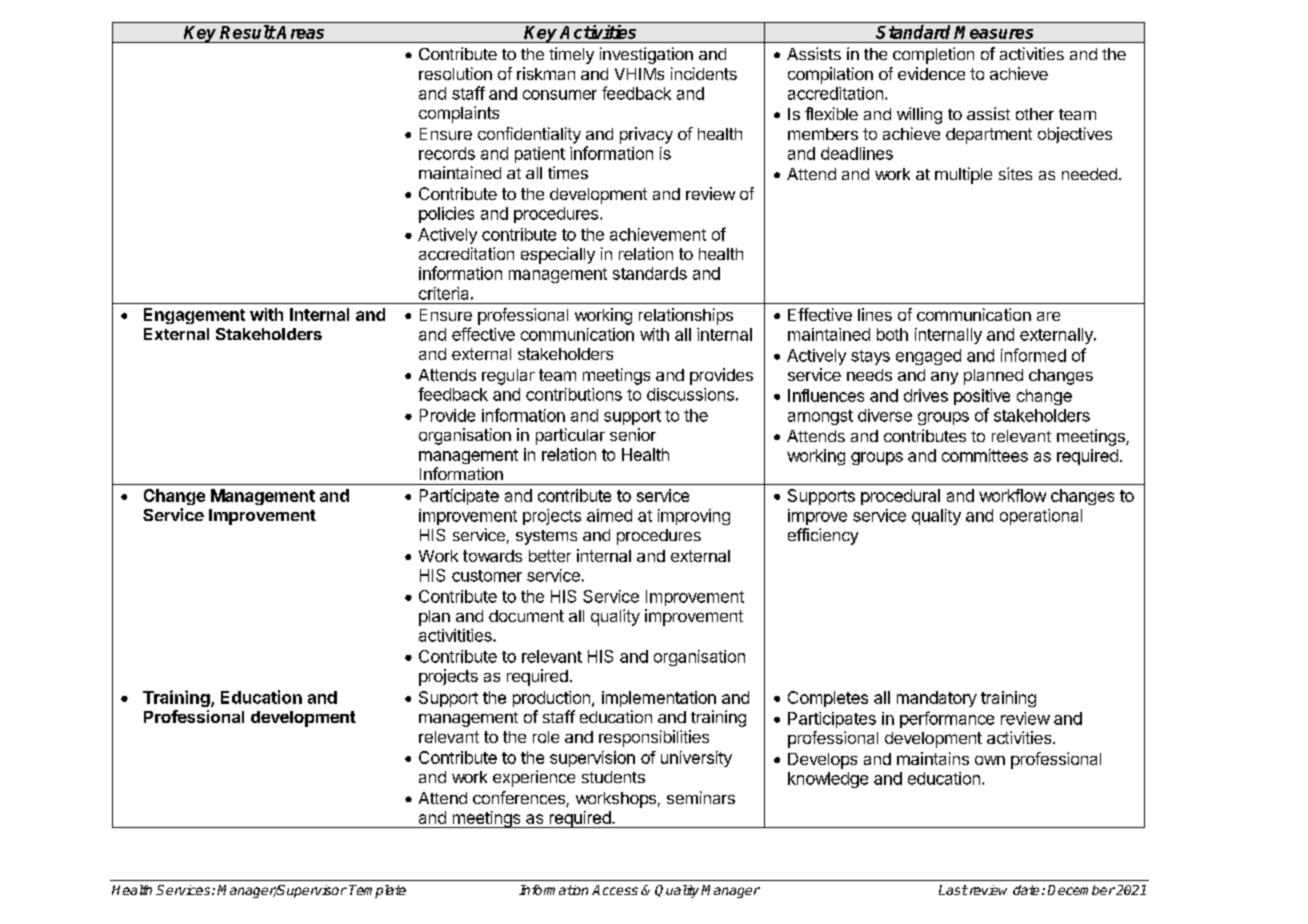 This image has height=924, width=1308. Describe the element at coordinates (931, 73) in the image. I see `evidence` at that location.
